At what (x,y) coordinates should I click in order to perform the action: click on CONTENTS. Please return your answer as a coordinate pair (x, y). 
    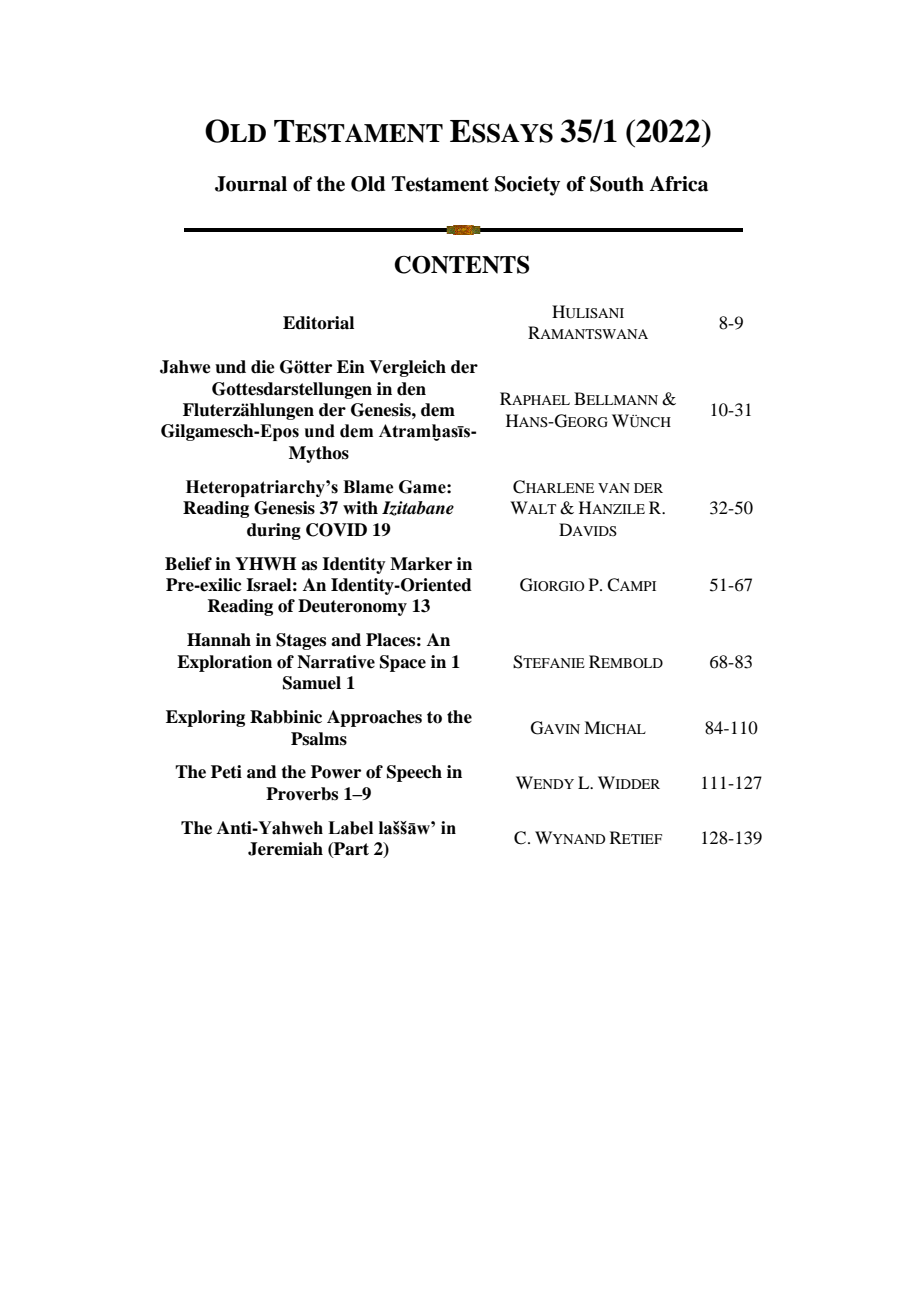
    Looking at the image, I should click on (461, 265).
